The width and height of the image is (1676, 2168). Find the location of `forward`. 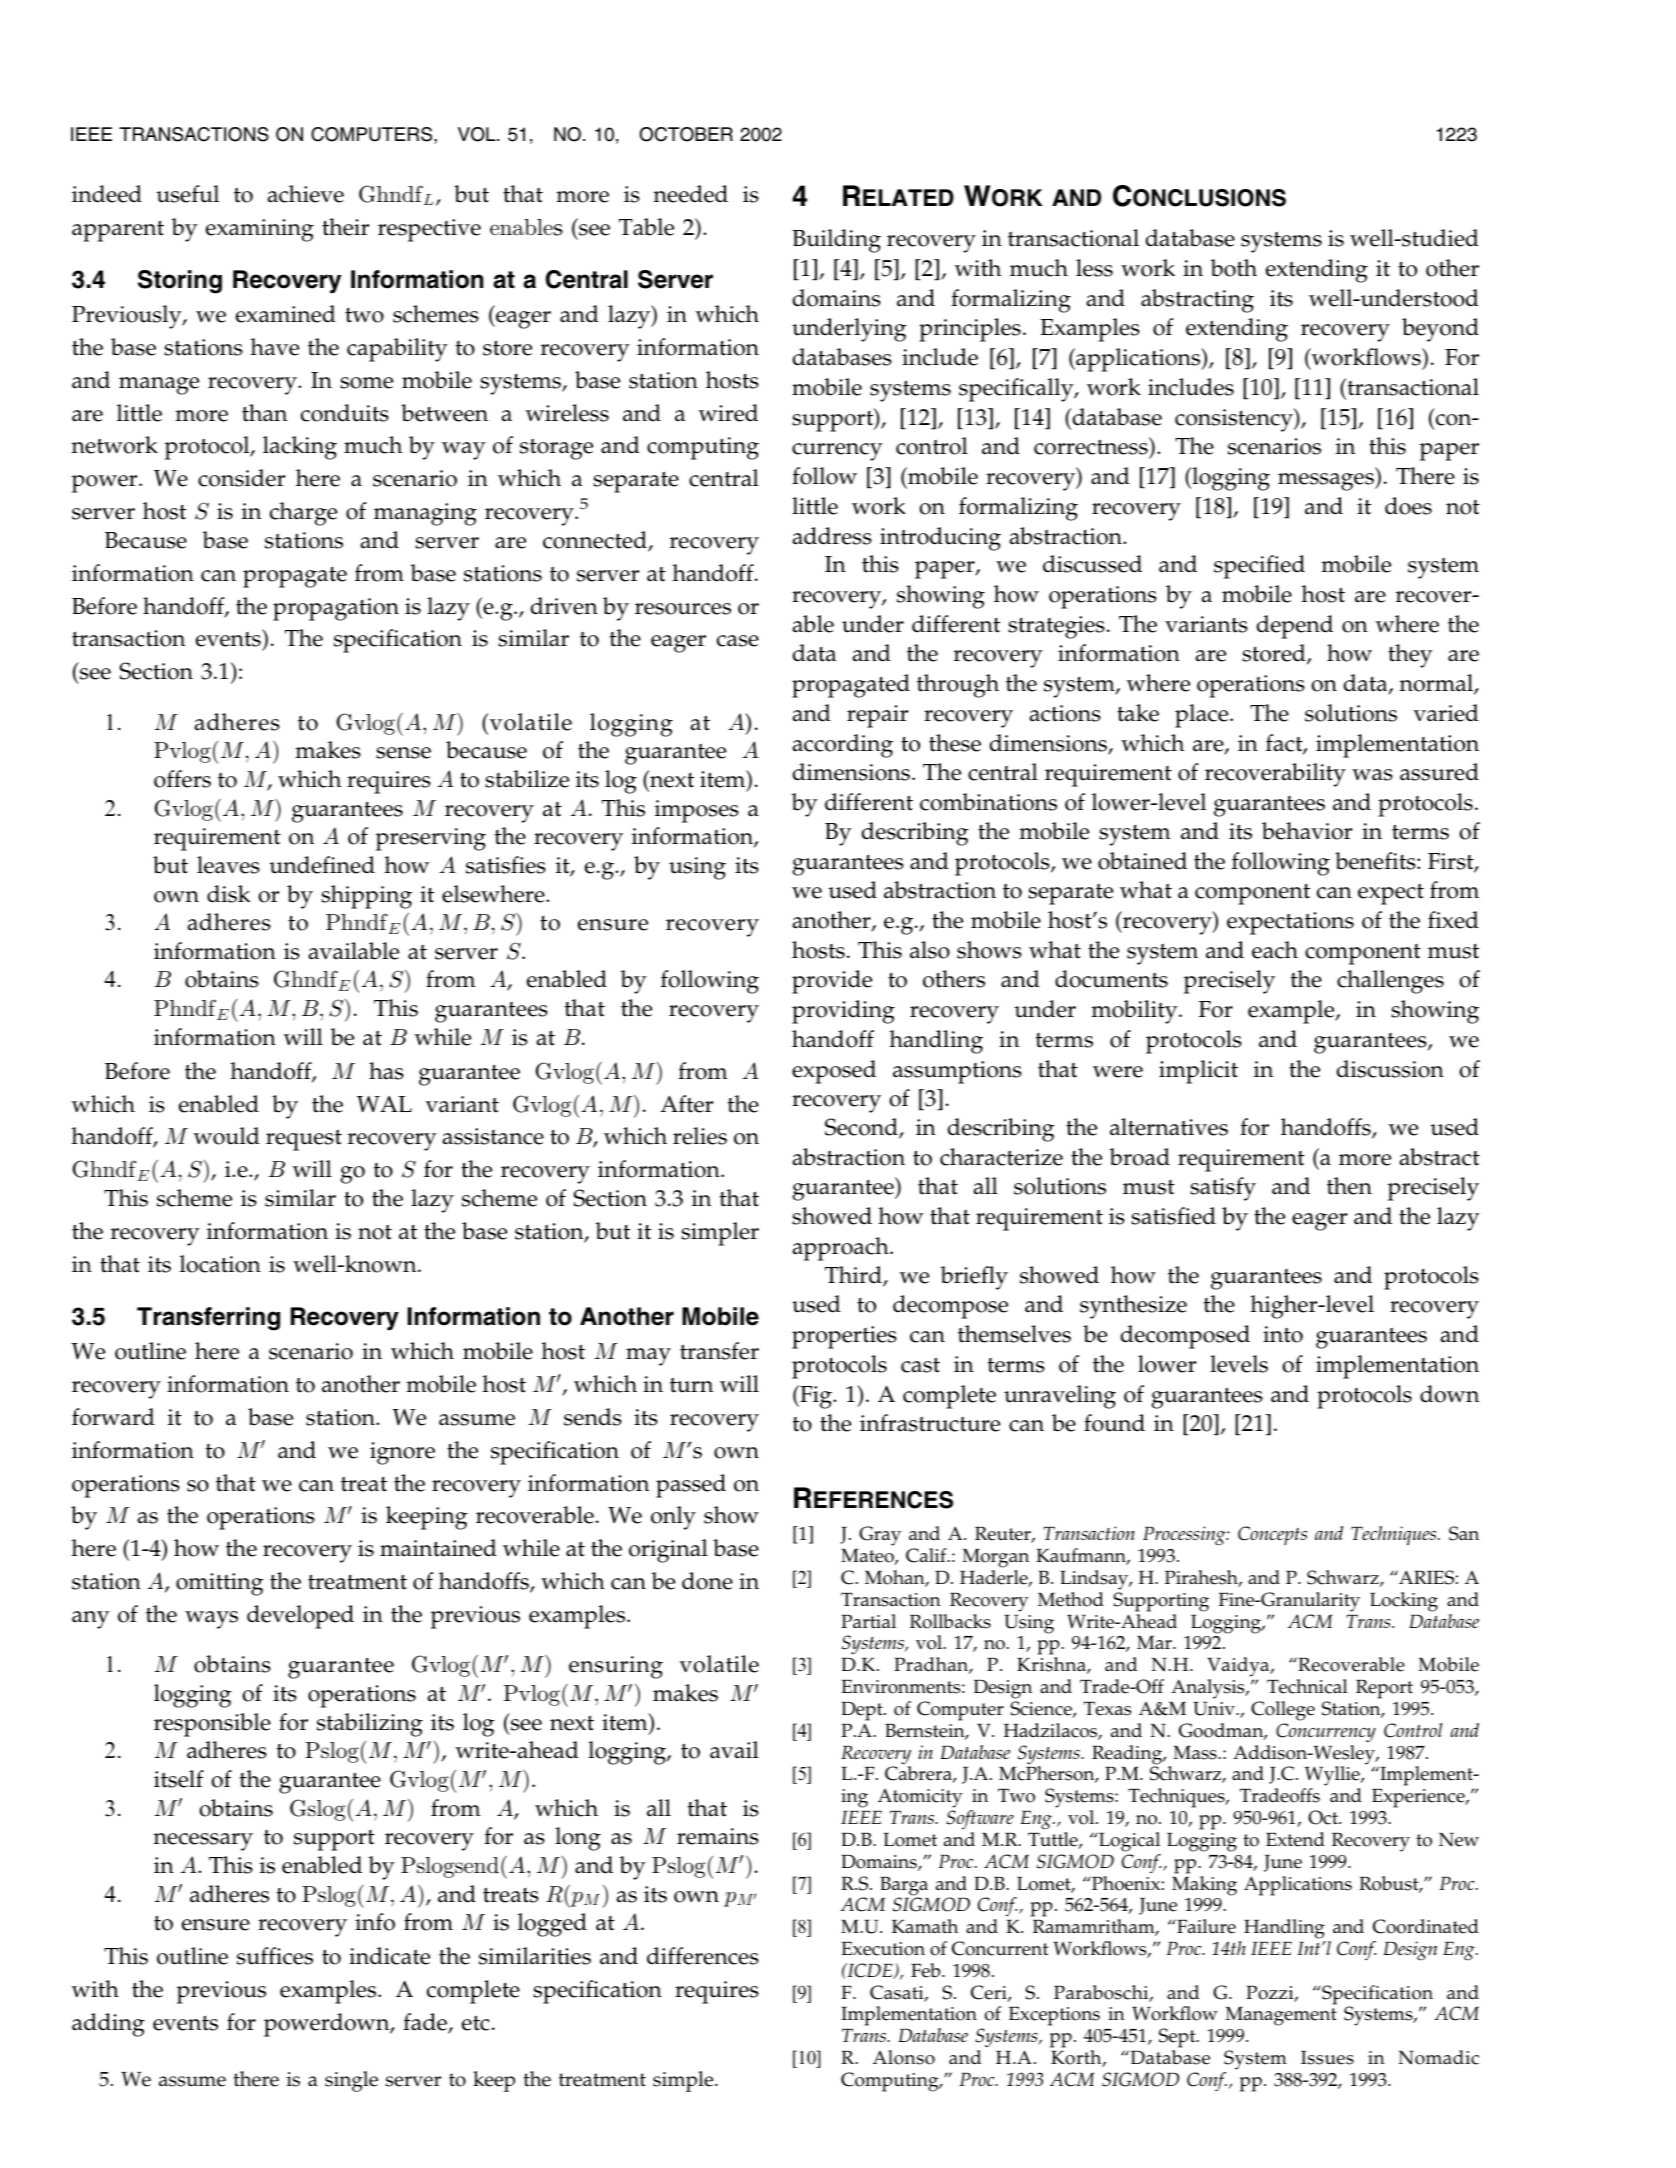

forward is located at coordinates (113, 1417).
